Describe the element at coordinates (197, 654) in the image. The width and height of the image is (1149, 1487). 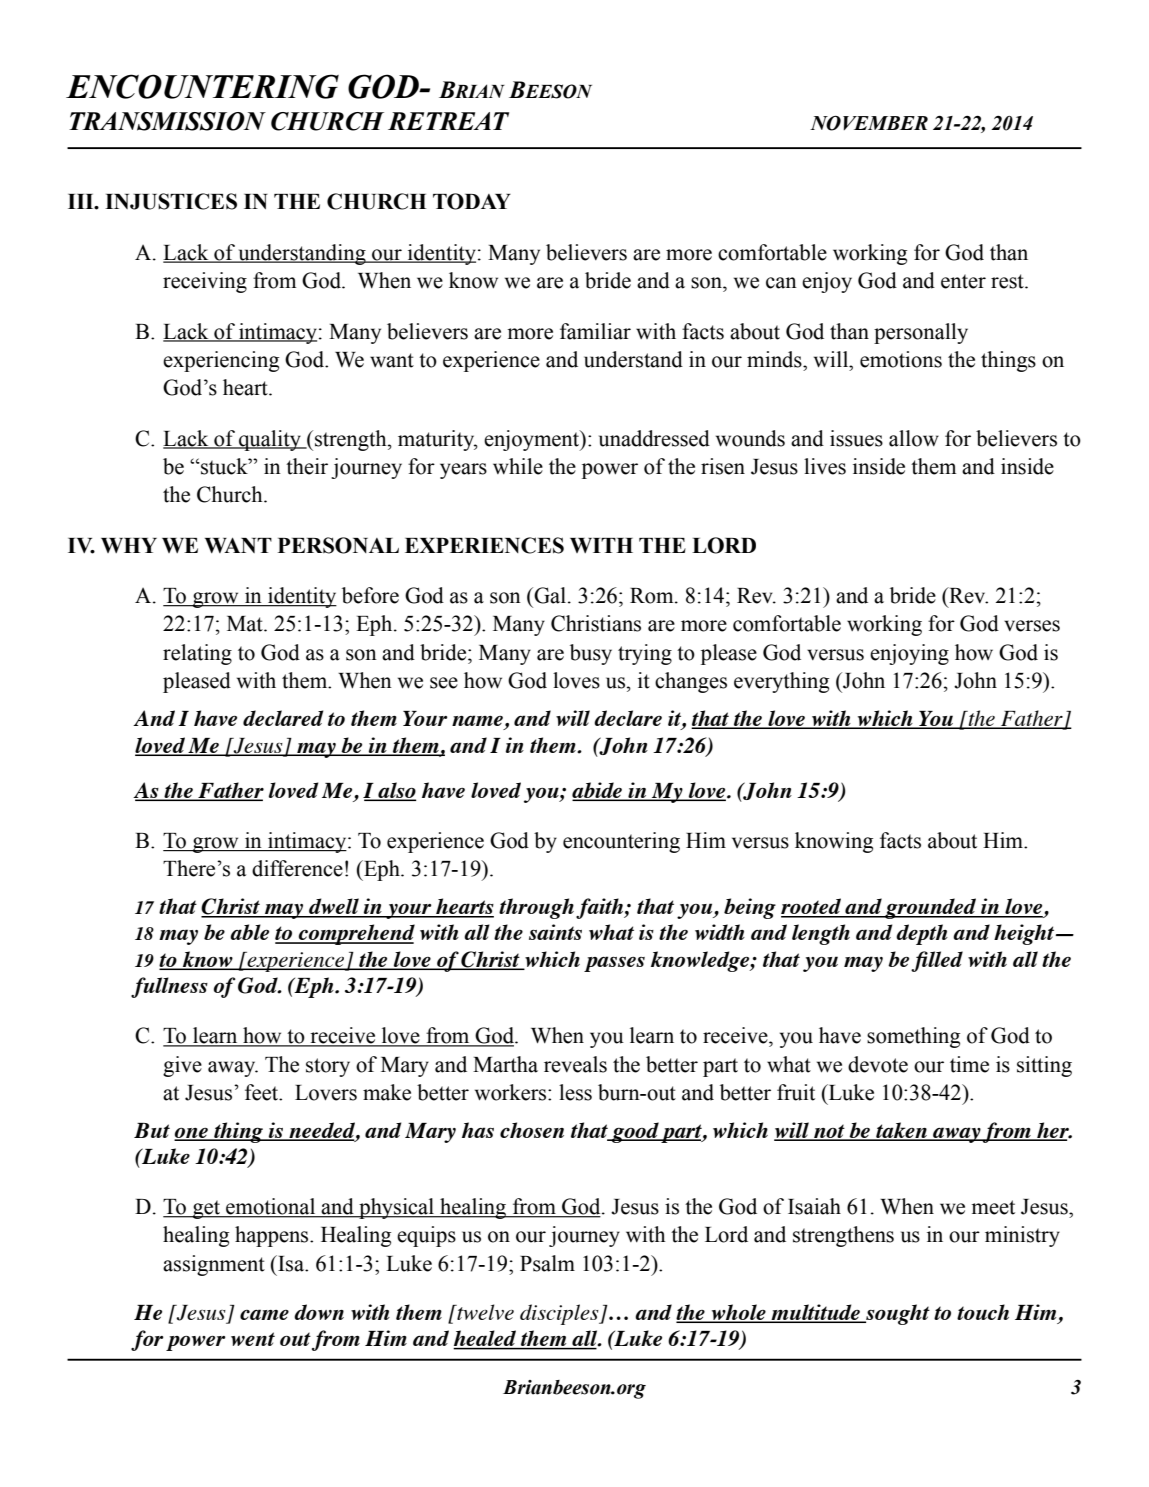
I see `relating` at that location.
